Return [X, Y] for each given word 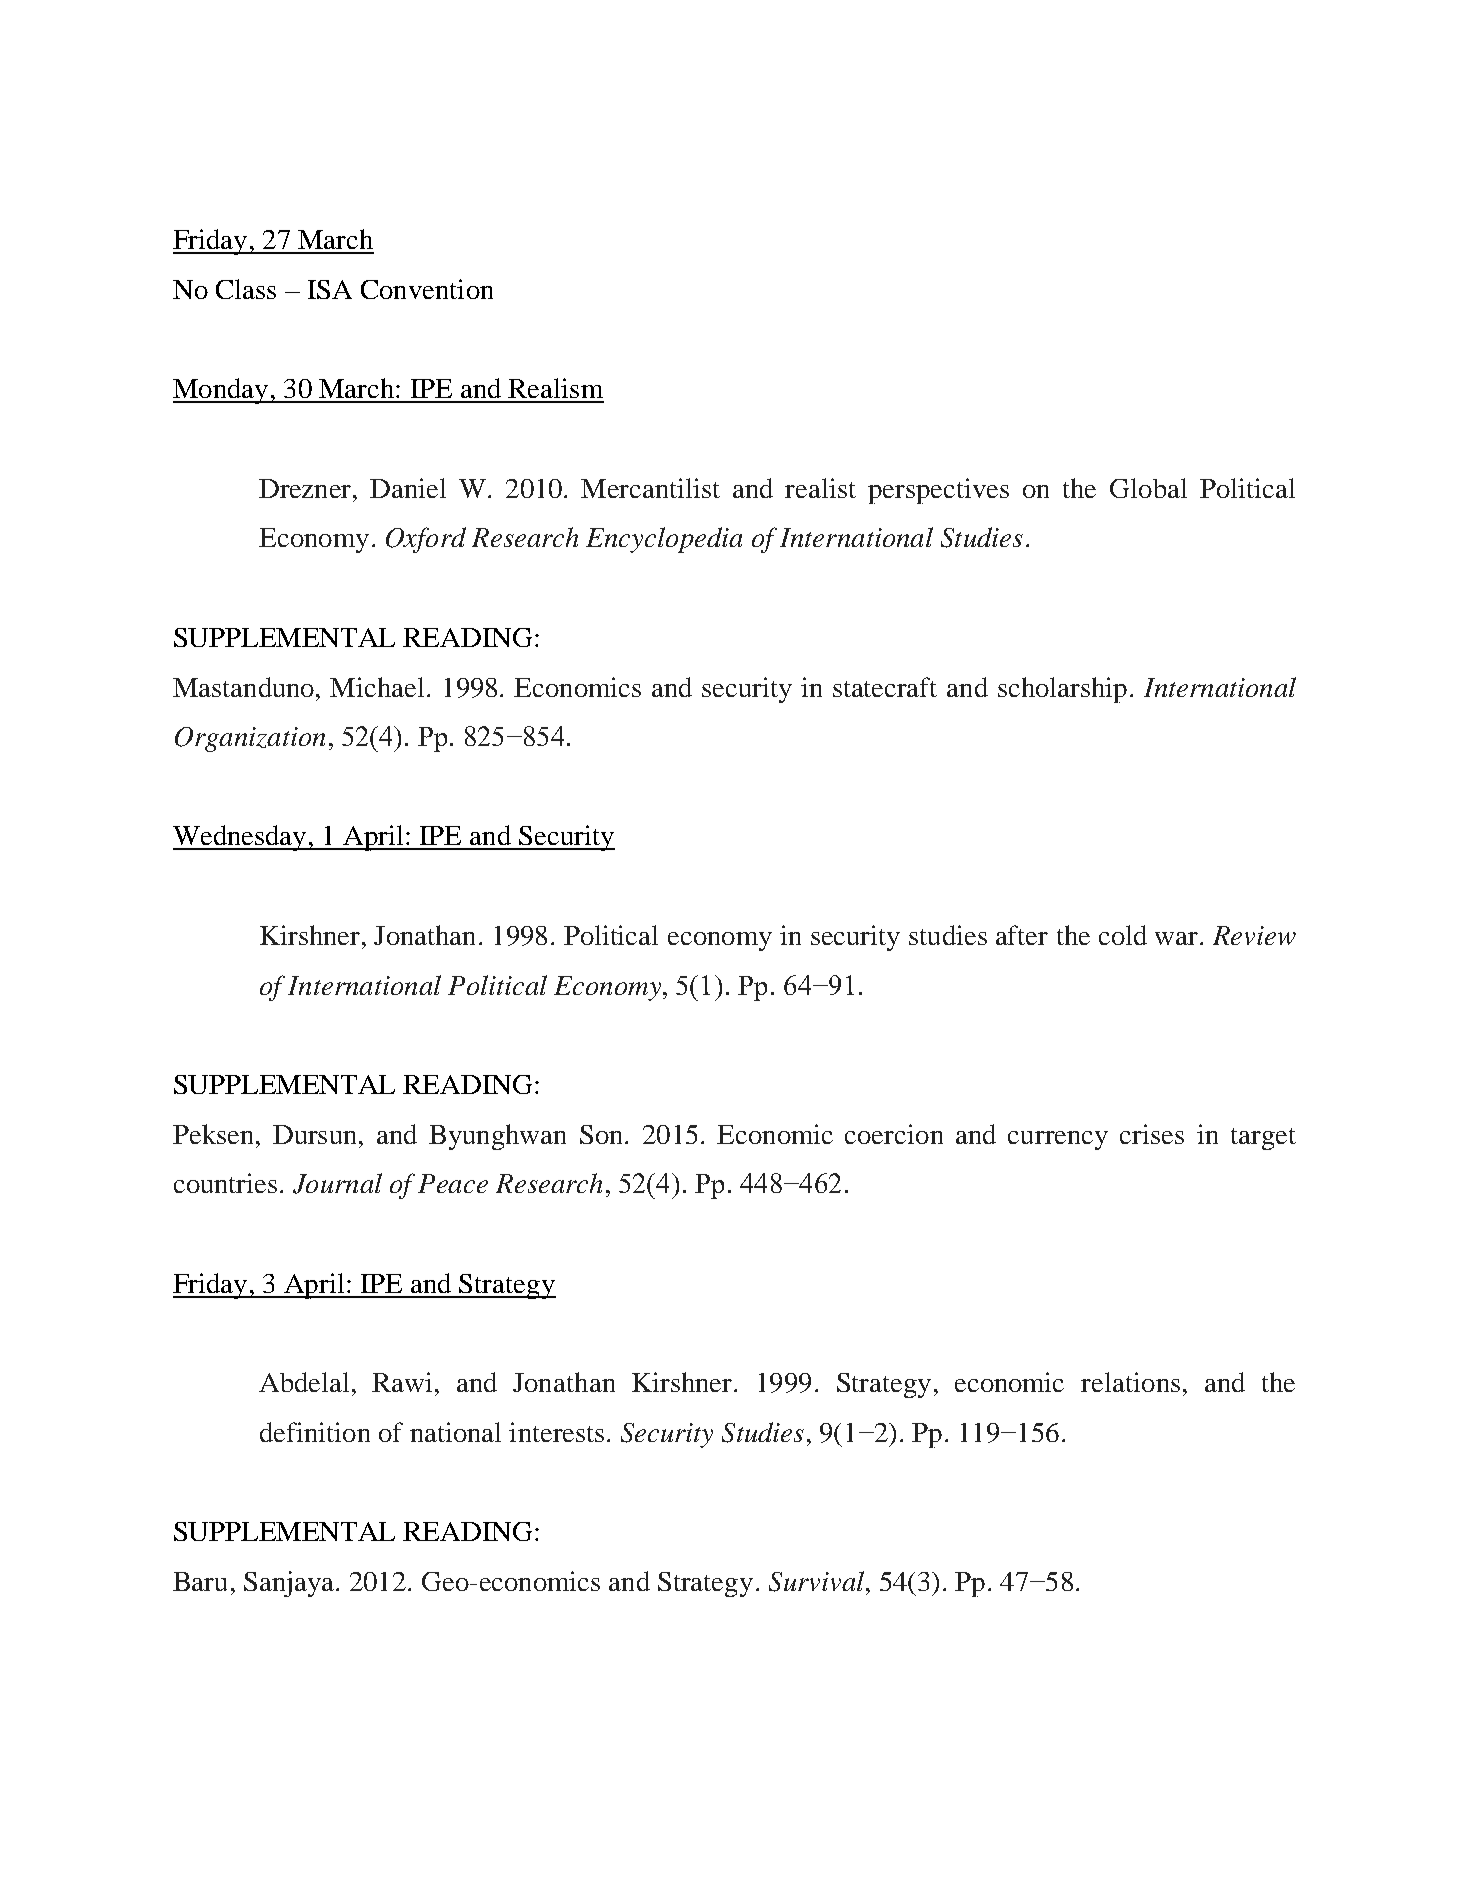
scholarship [1062, 690]
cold [1123, 935]
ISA [330, 289]
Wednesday [241, 838]
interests [556, 1432]
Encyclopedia [664, 540]
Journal [337, 1183]
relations [1130, 1382]
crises [1152, 1134]
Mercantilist [650, 488]
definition [315, 1432]
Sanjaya [290, 1584]
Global [1148, 488]
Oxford [426, 540]
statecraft [885, 687]
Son [601, 1134]
